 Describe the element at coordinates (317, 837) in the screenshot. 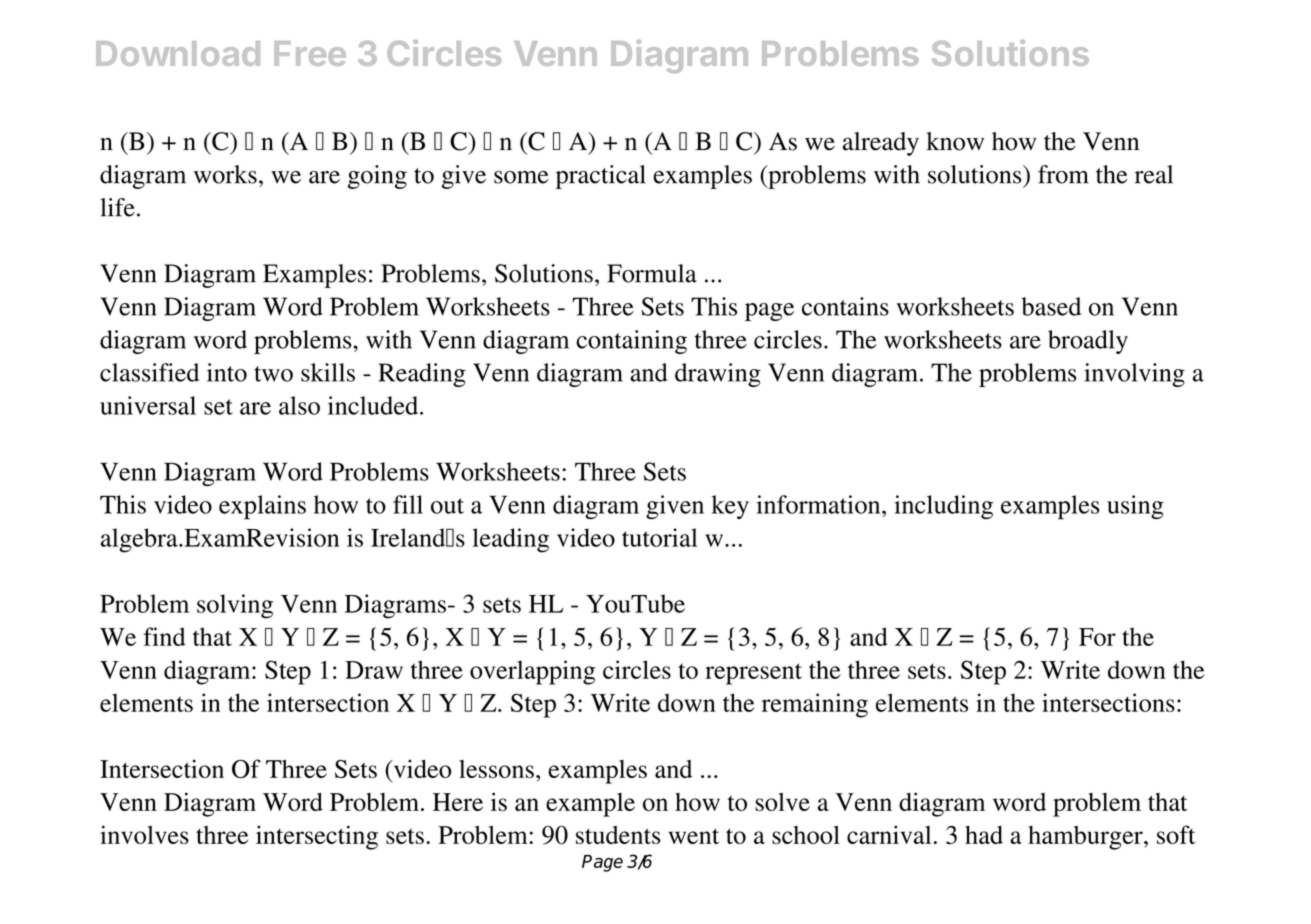

I see `intersecting` at that location.
